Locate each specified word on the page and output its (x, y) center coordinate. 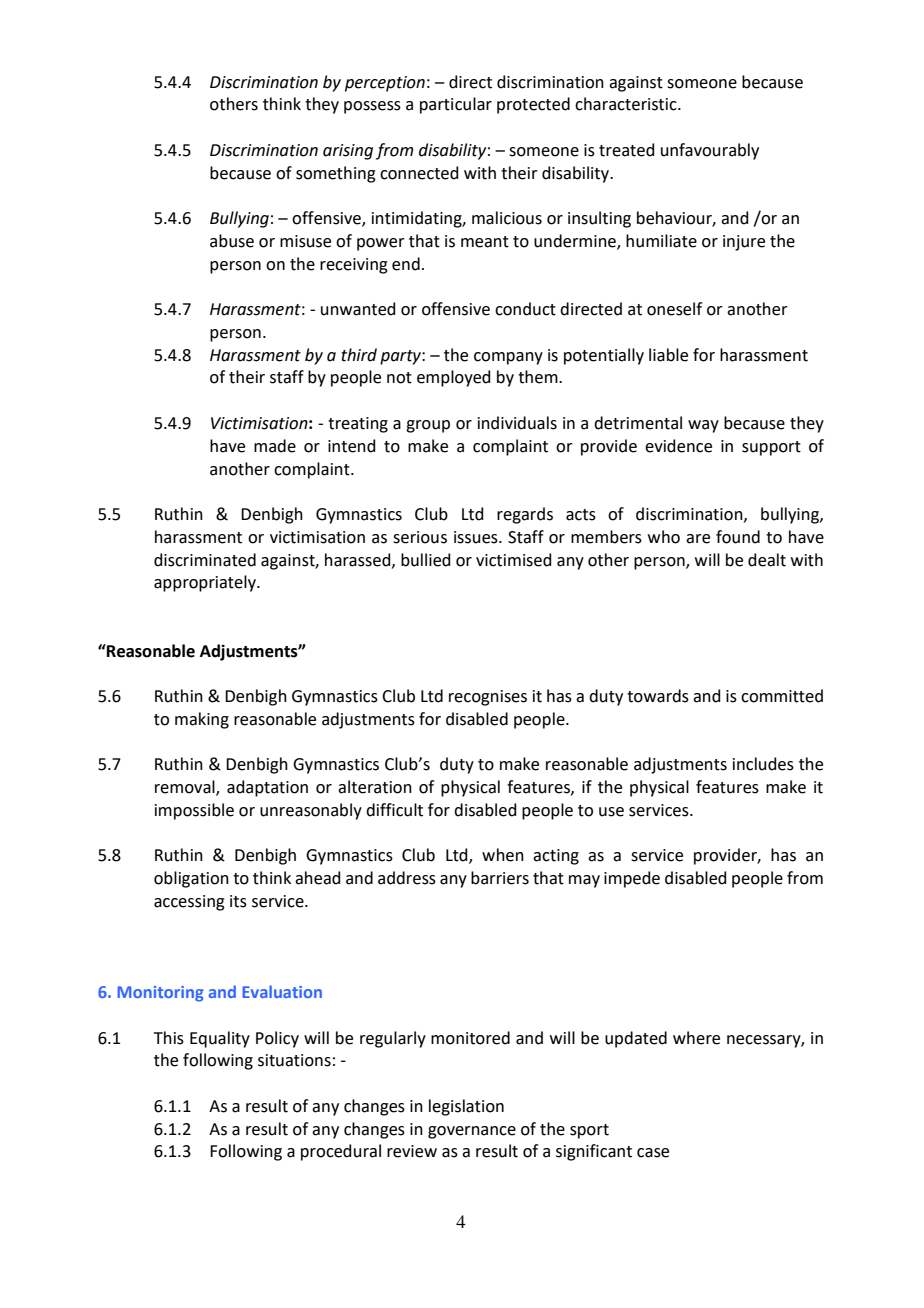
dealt (767, 560)
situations (294, 1060)
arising (348, 152)
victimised (514, 560)
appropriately (206, 583)
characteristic (627, 104)
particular (456, 105)
